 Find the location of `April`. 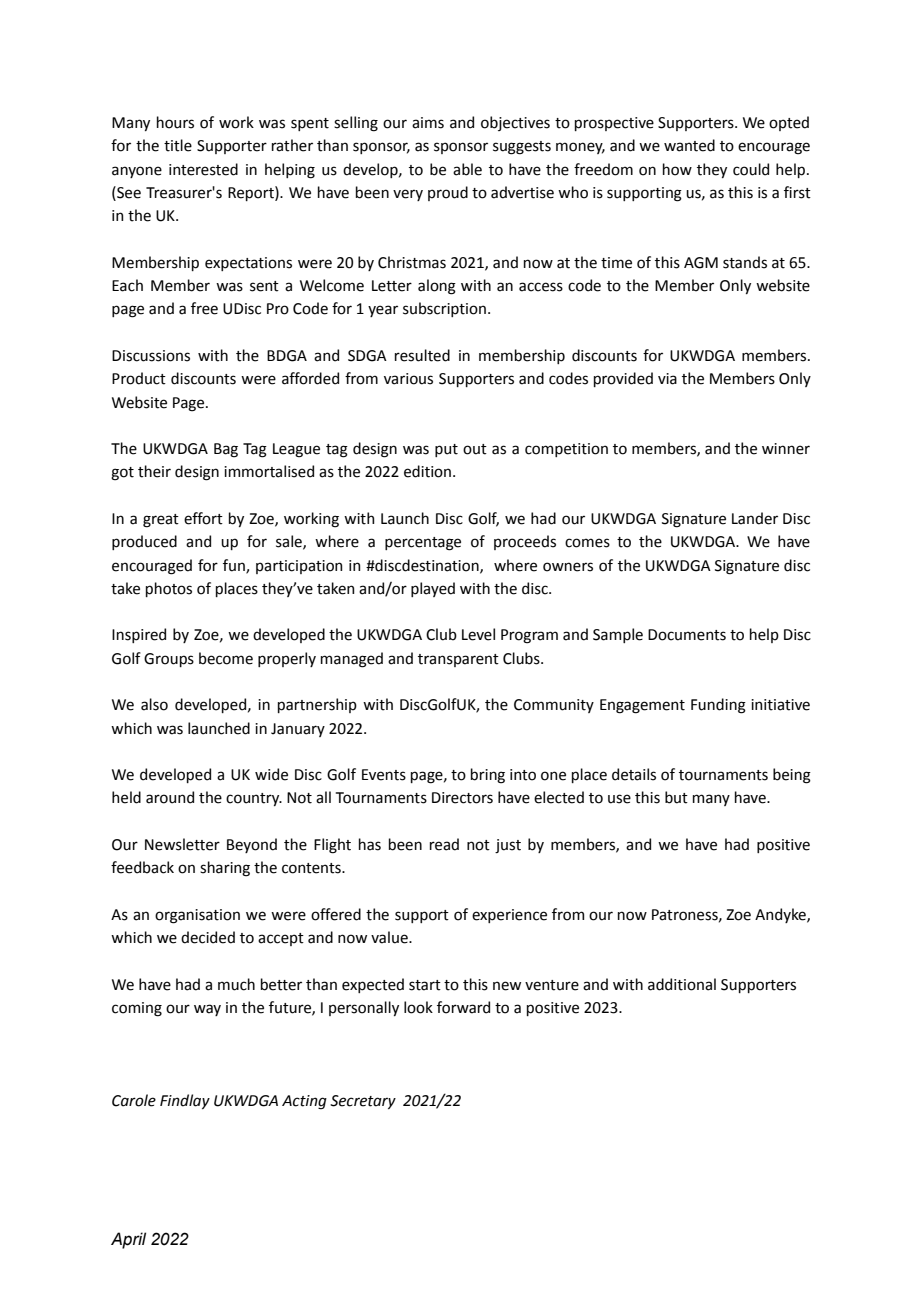

April is located at coordinates (128, 1240).
